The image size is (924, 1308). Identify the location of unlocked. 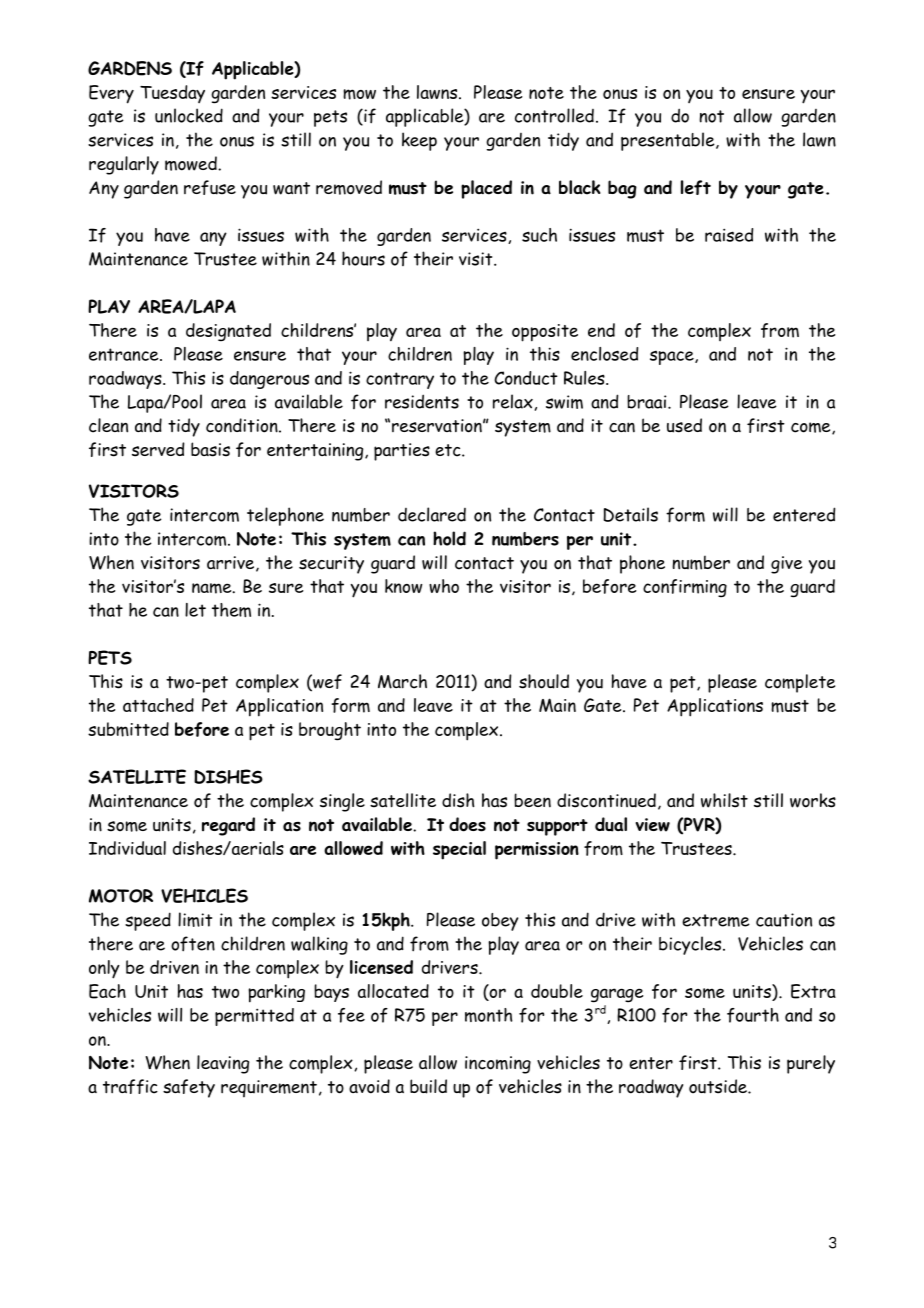
(189, 115).
